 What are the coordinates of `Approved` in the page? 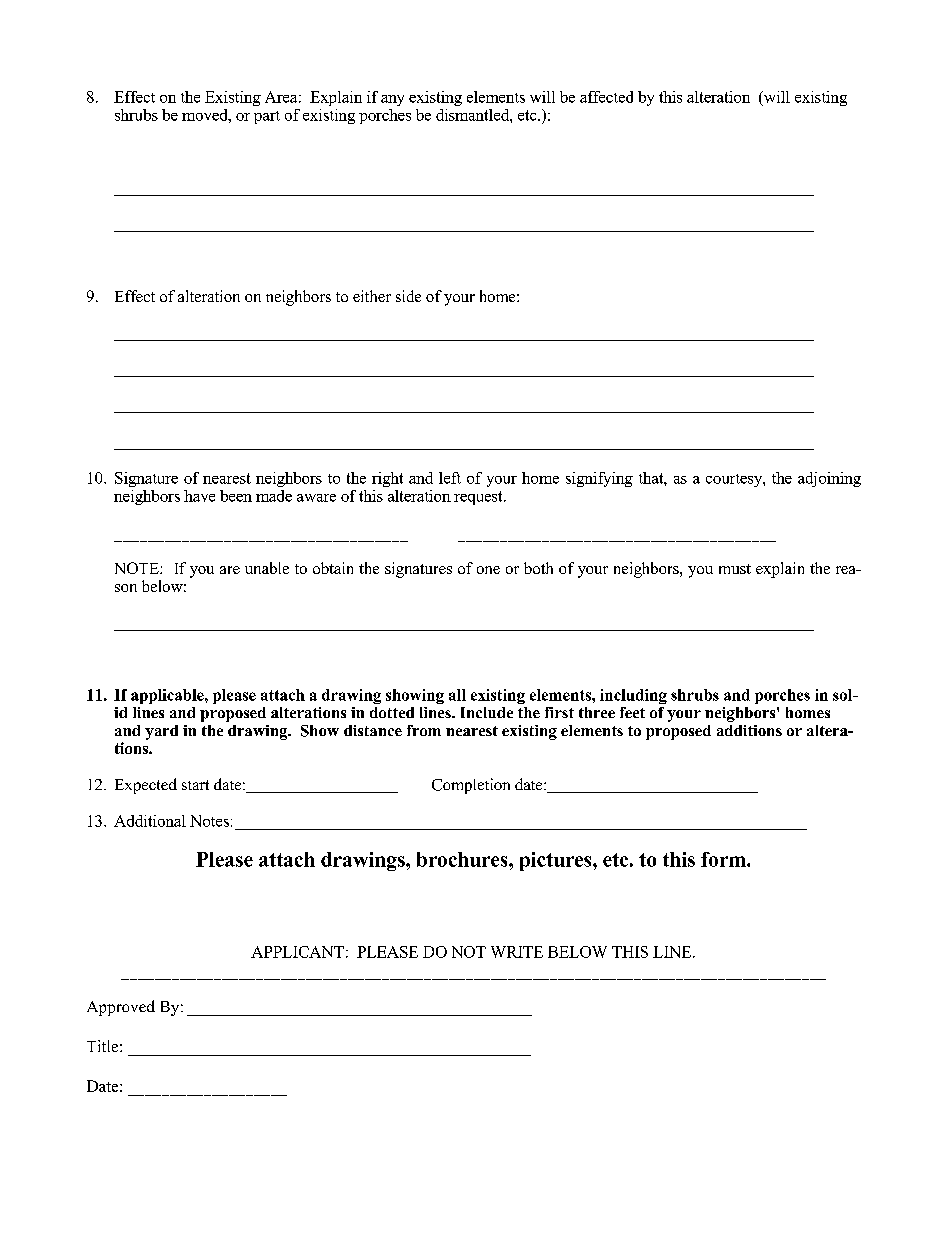 It's located at (121, 1008).
